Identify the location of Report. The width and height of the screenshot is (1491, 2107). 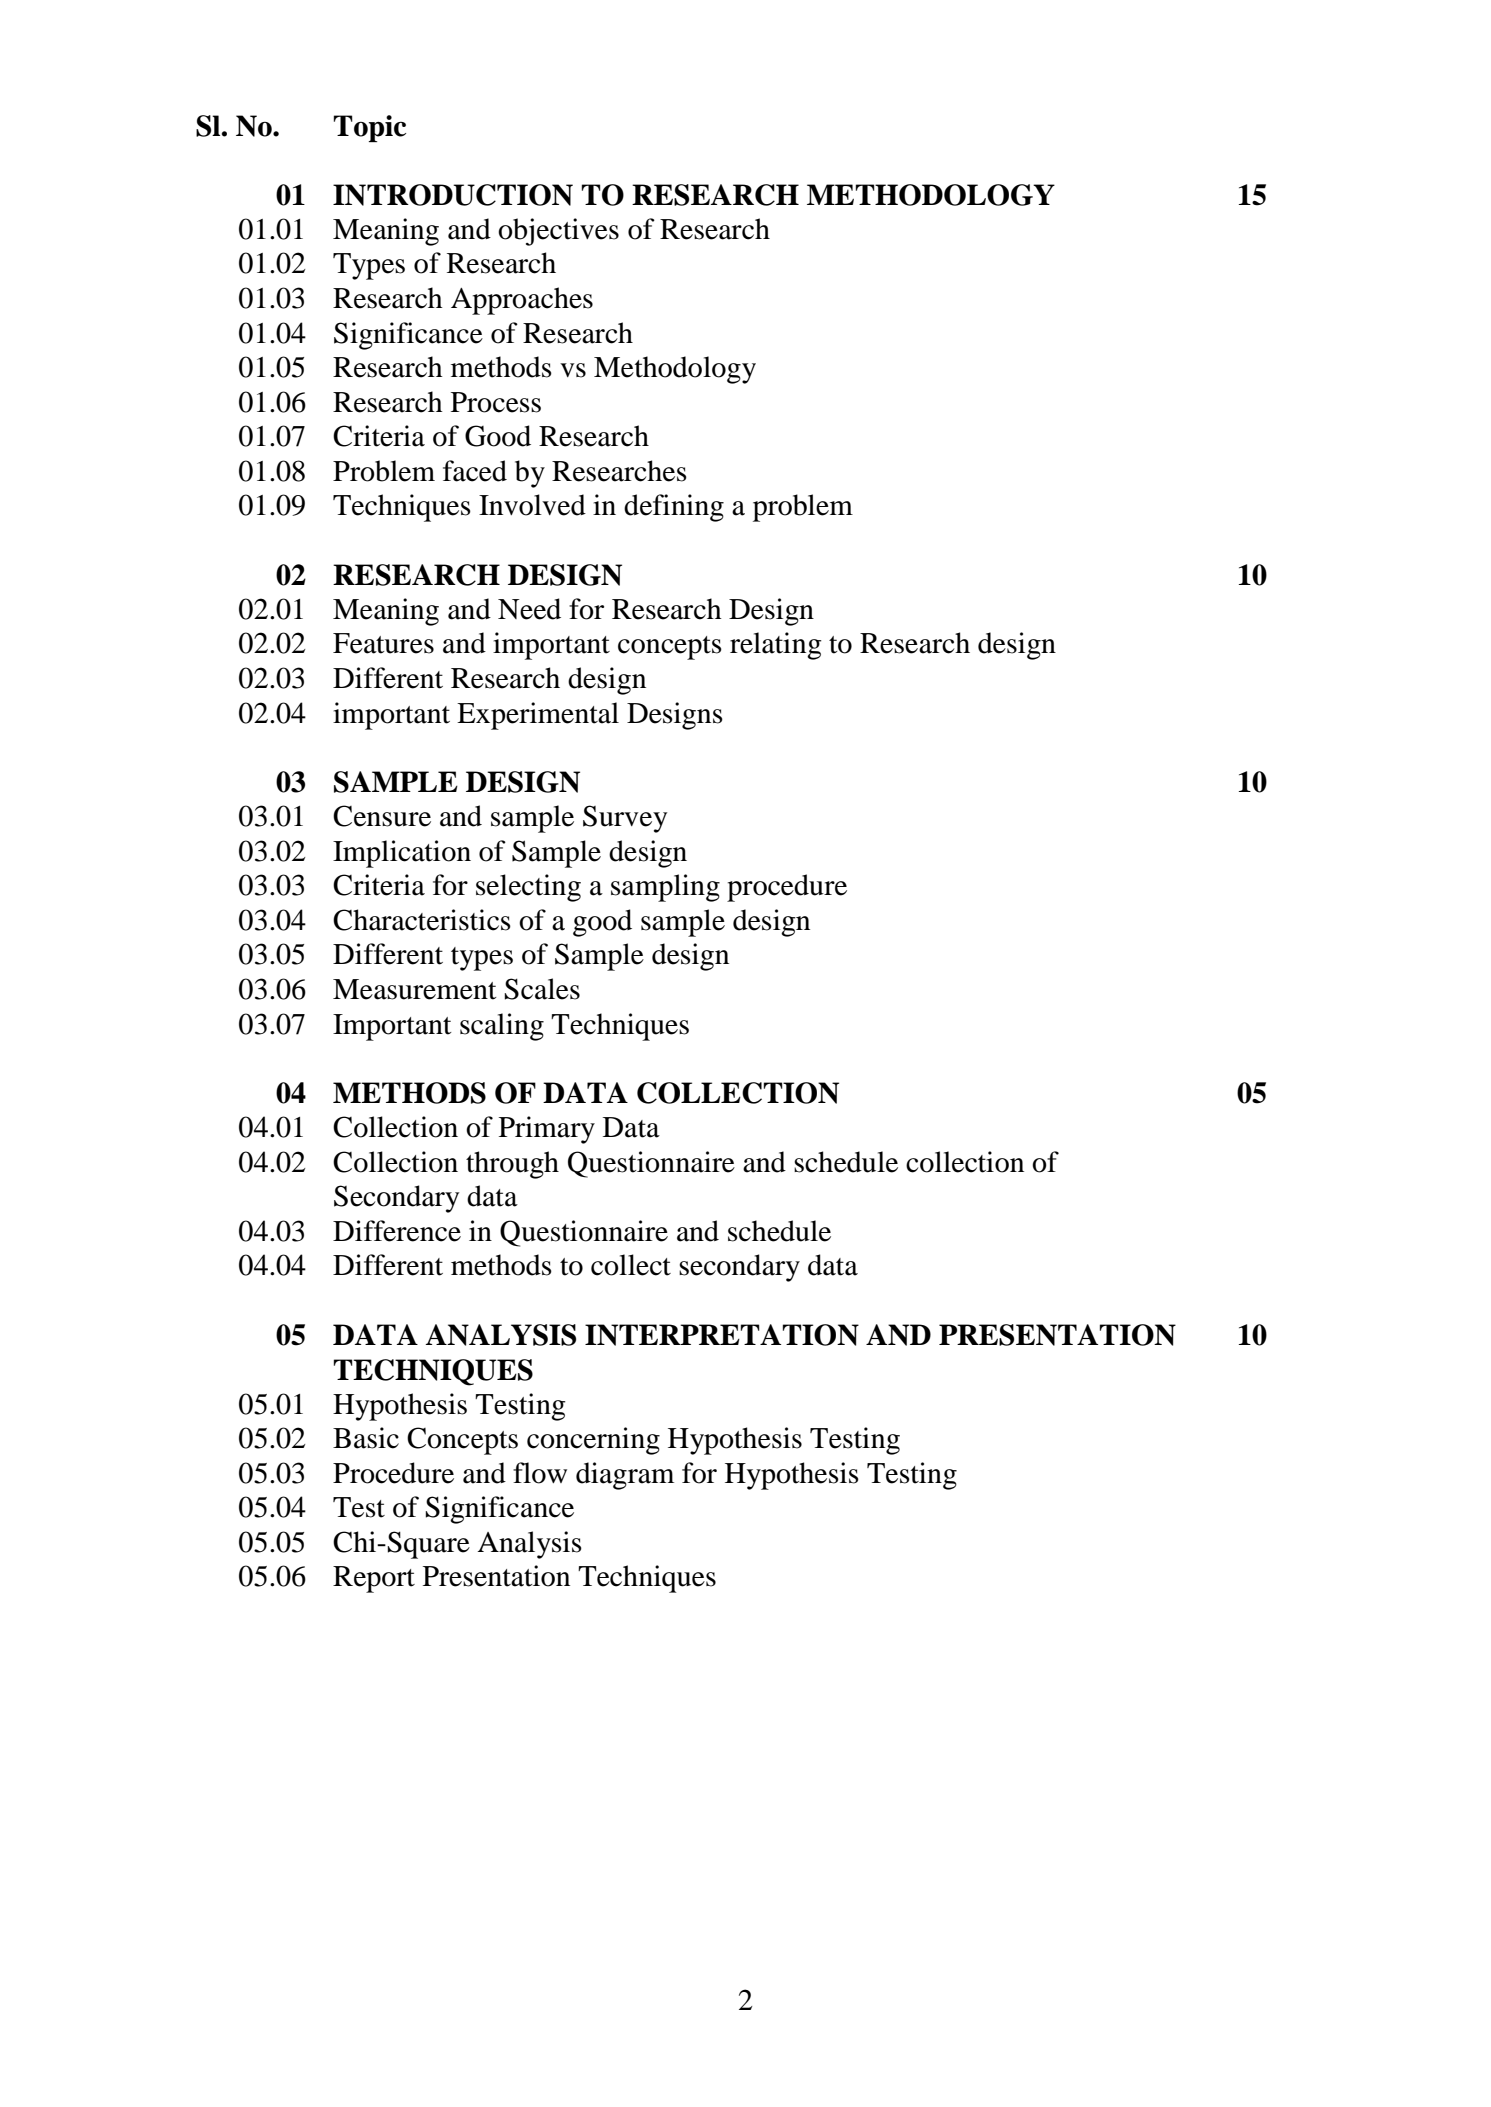
(374, 1579).
